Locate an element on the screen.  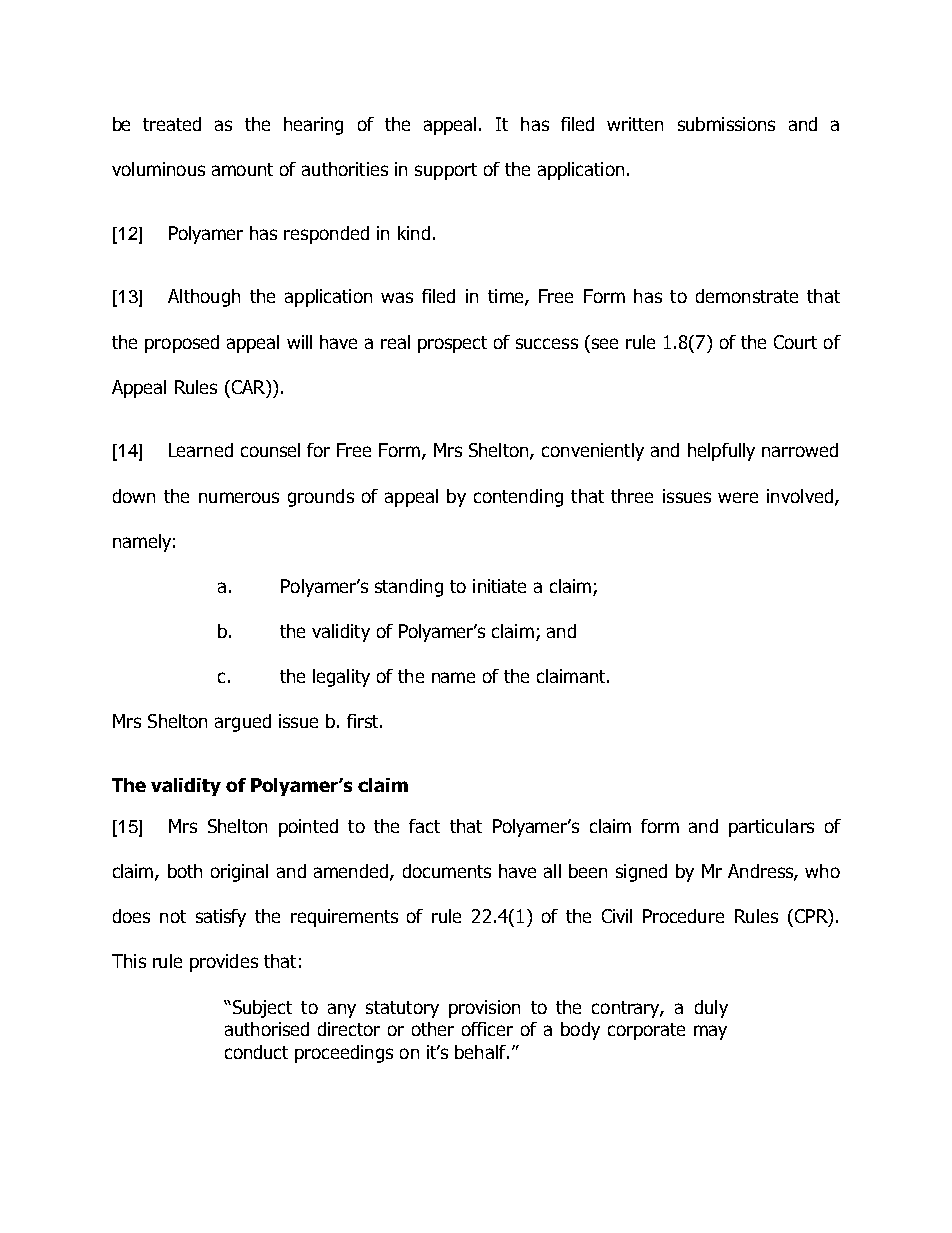
fact is located at coordinates (424, 826).
